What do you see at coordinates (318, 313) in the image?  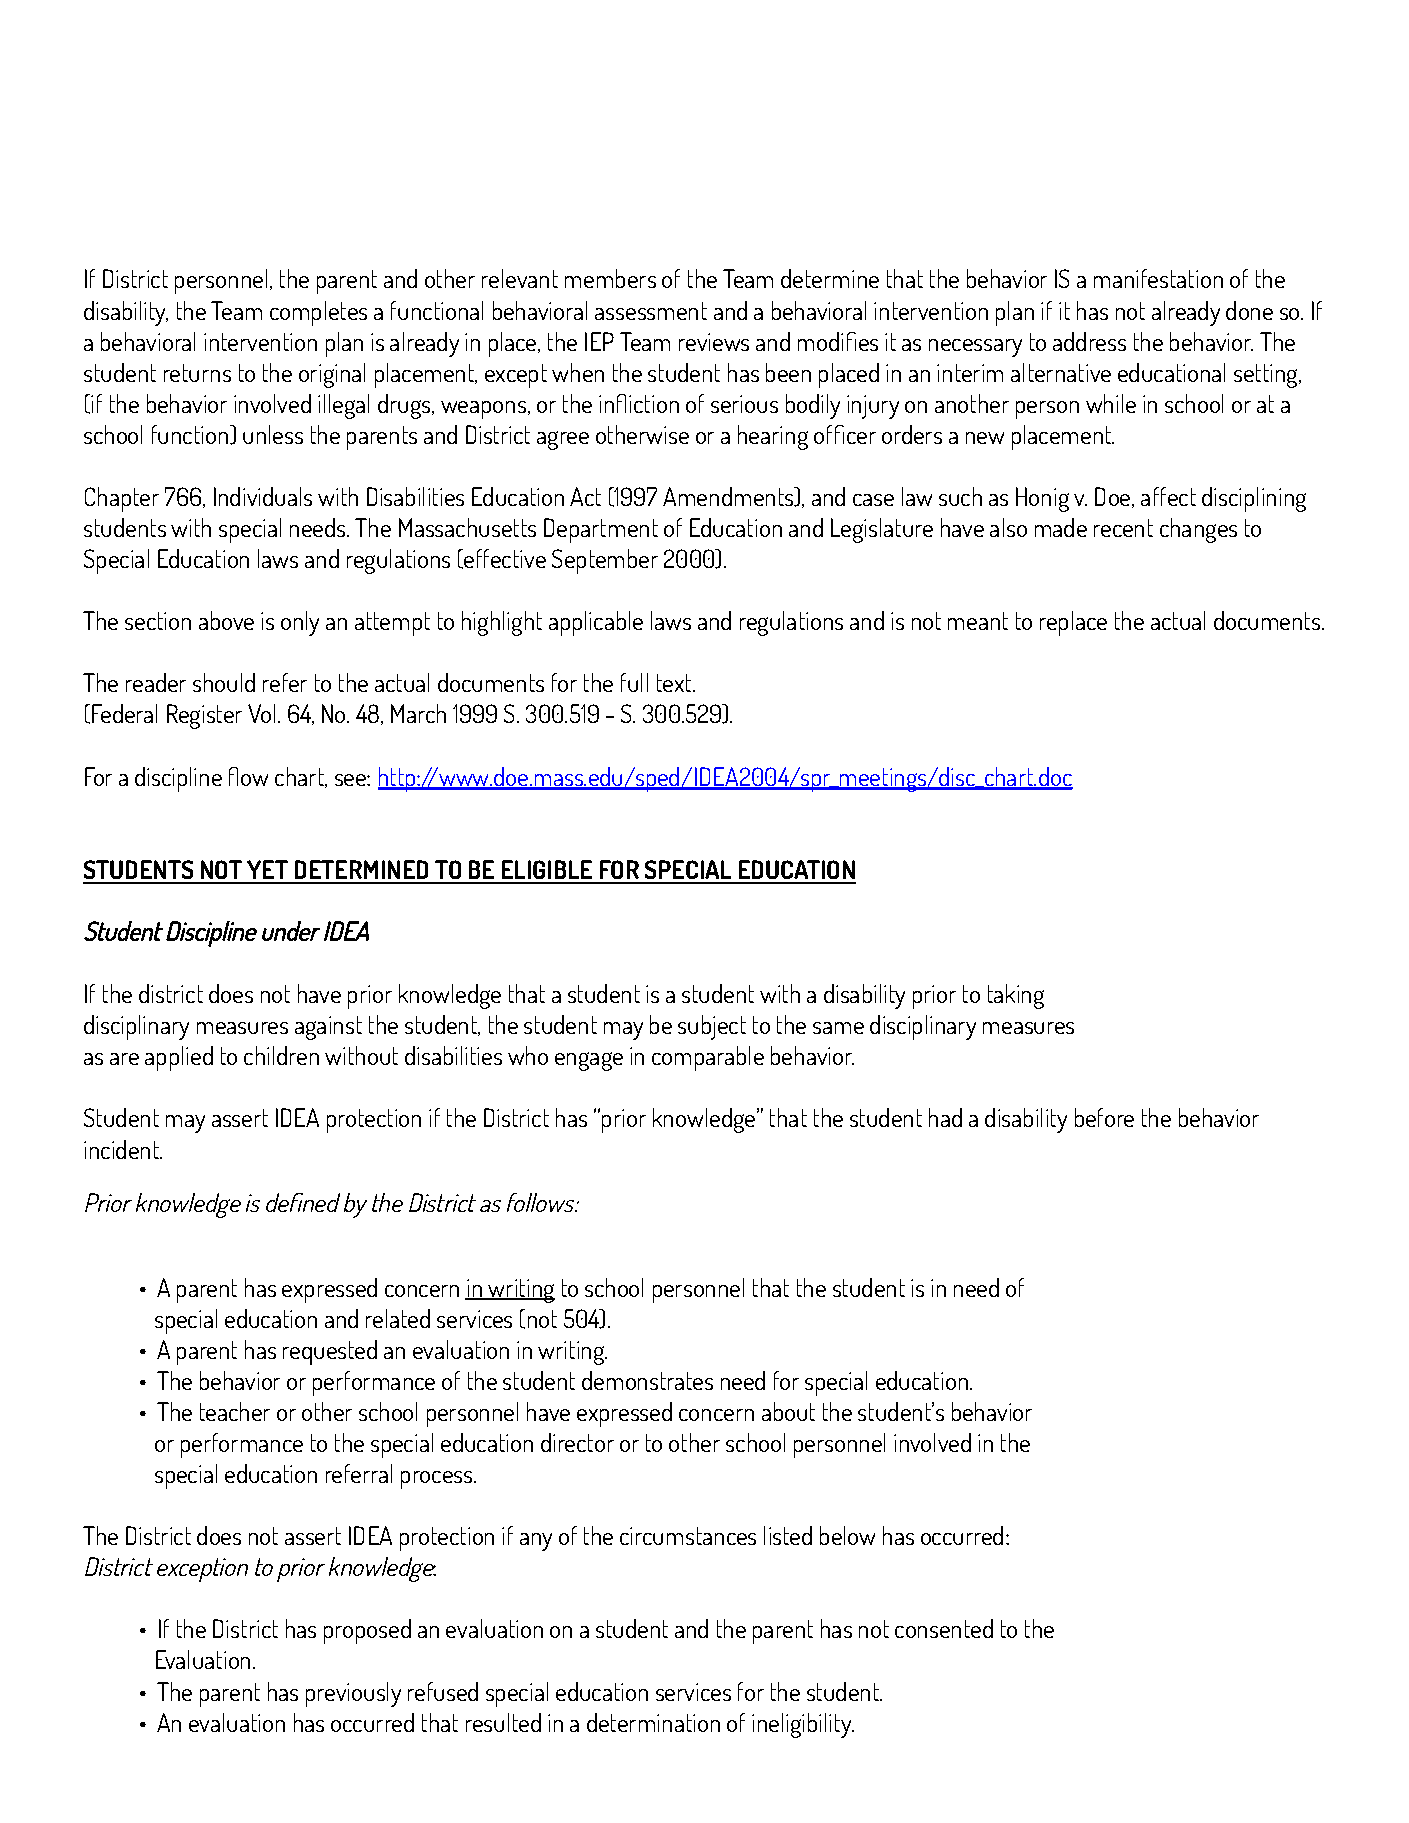 I see `completes` at bounding box center [318, 313].
